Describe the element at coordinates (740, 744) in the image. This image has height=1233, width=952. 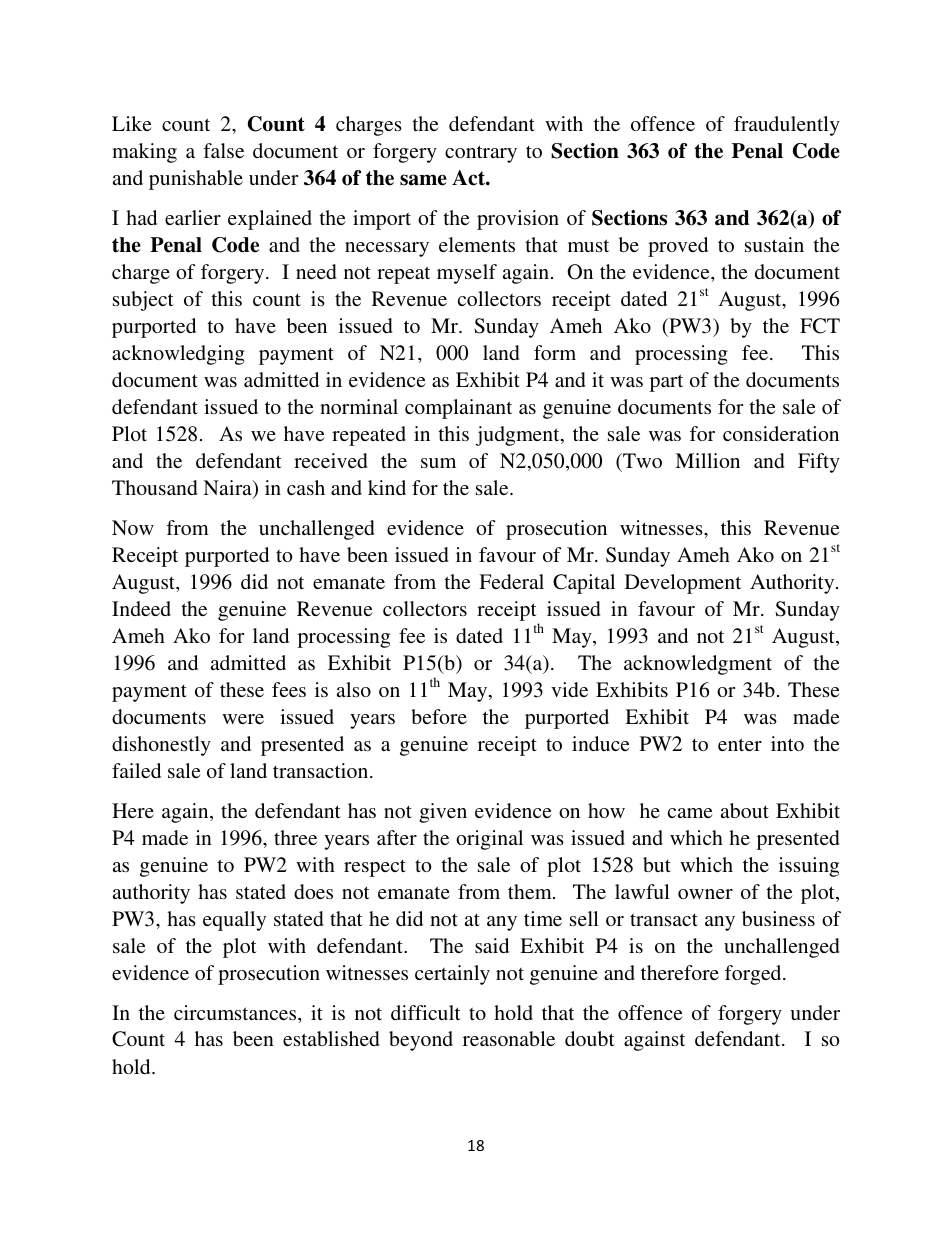
I see `enter` at that location.
